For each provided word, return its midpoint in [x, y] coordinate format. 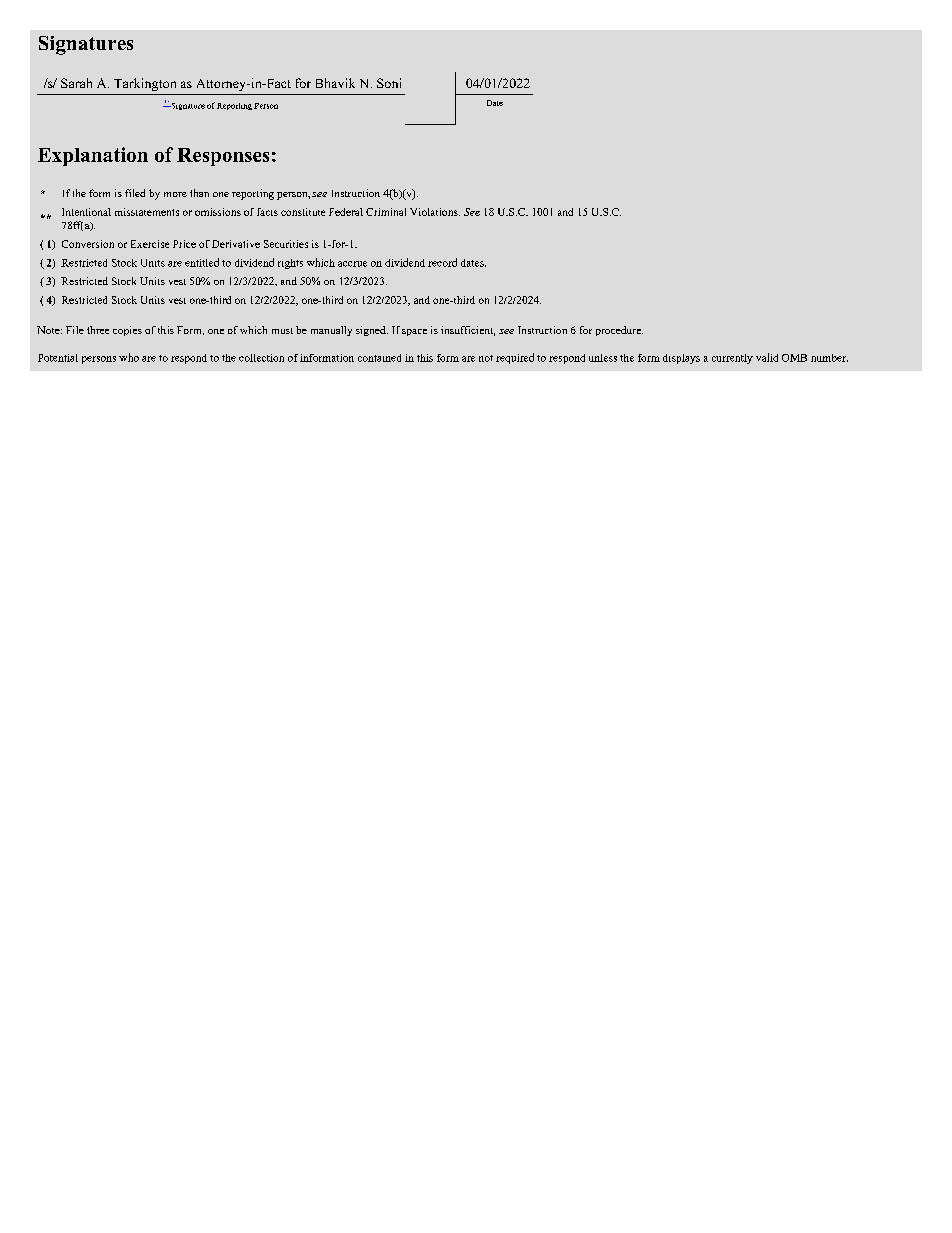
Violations [435, 212]
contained [379, 358]
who [129, 357]
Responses [223, 157]
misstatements [147, 212]
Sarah [76, 83]
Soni [389, 83]
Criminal [386, 212]
